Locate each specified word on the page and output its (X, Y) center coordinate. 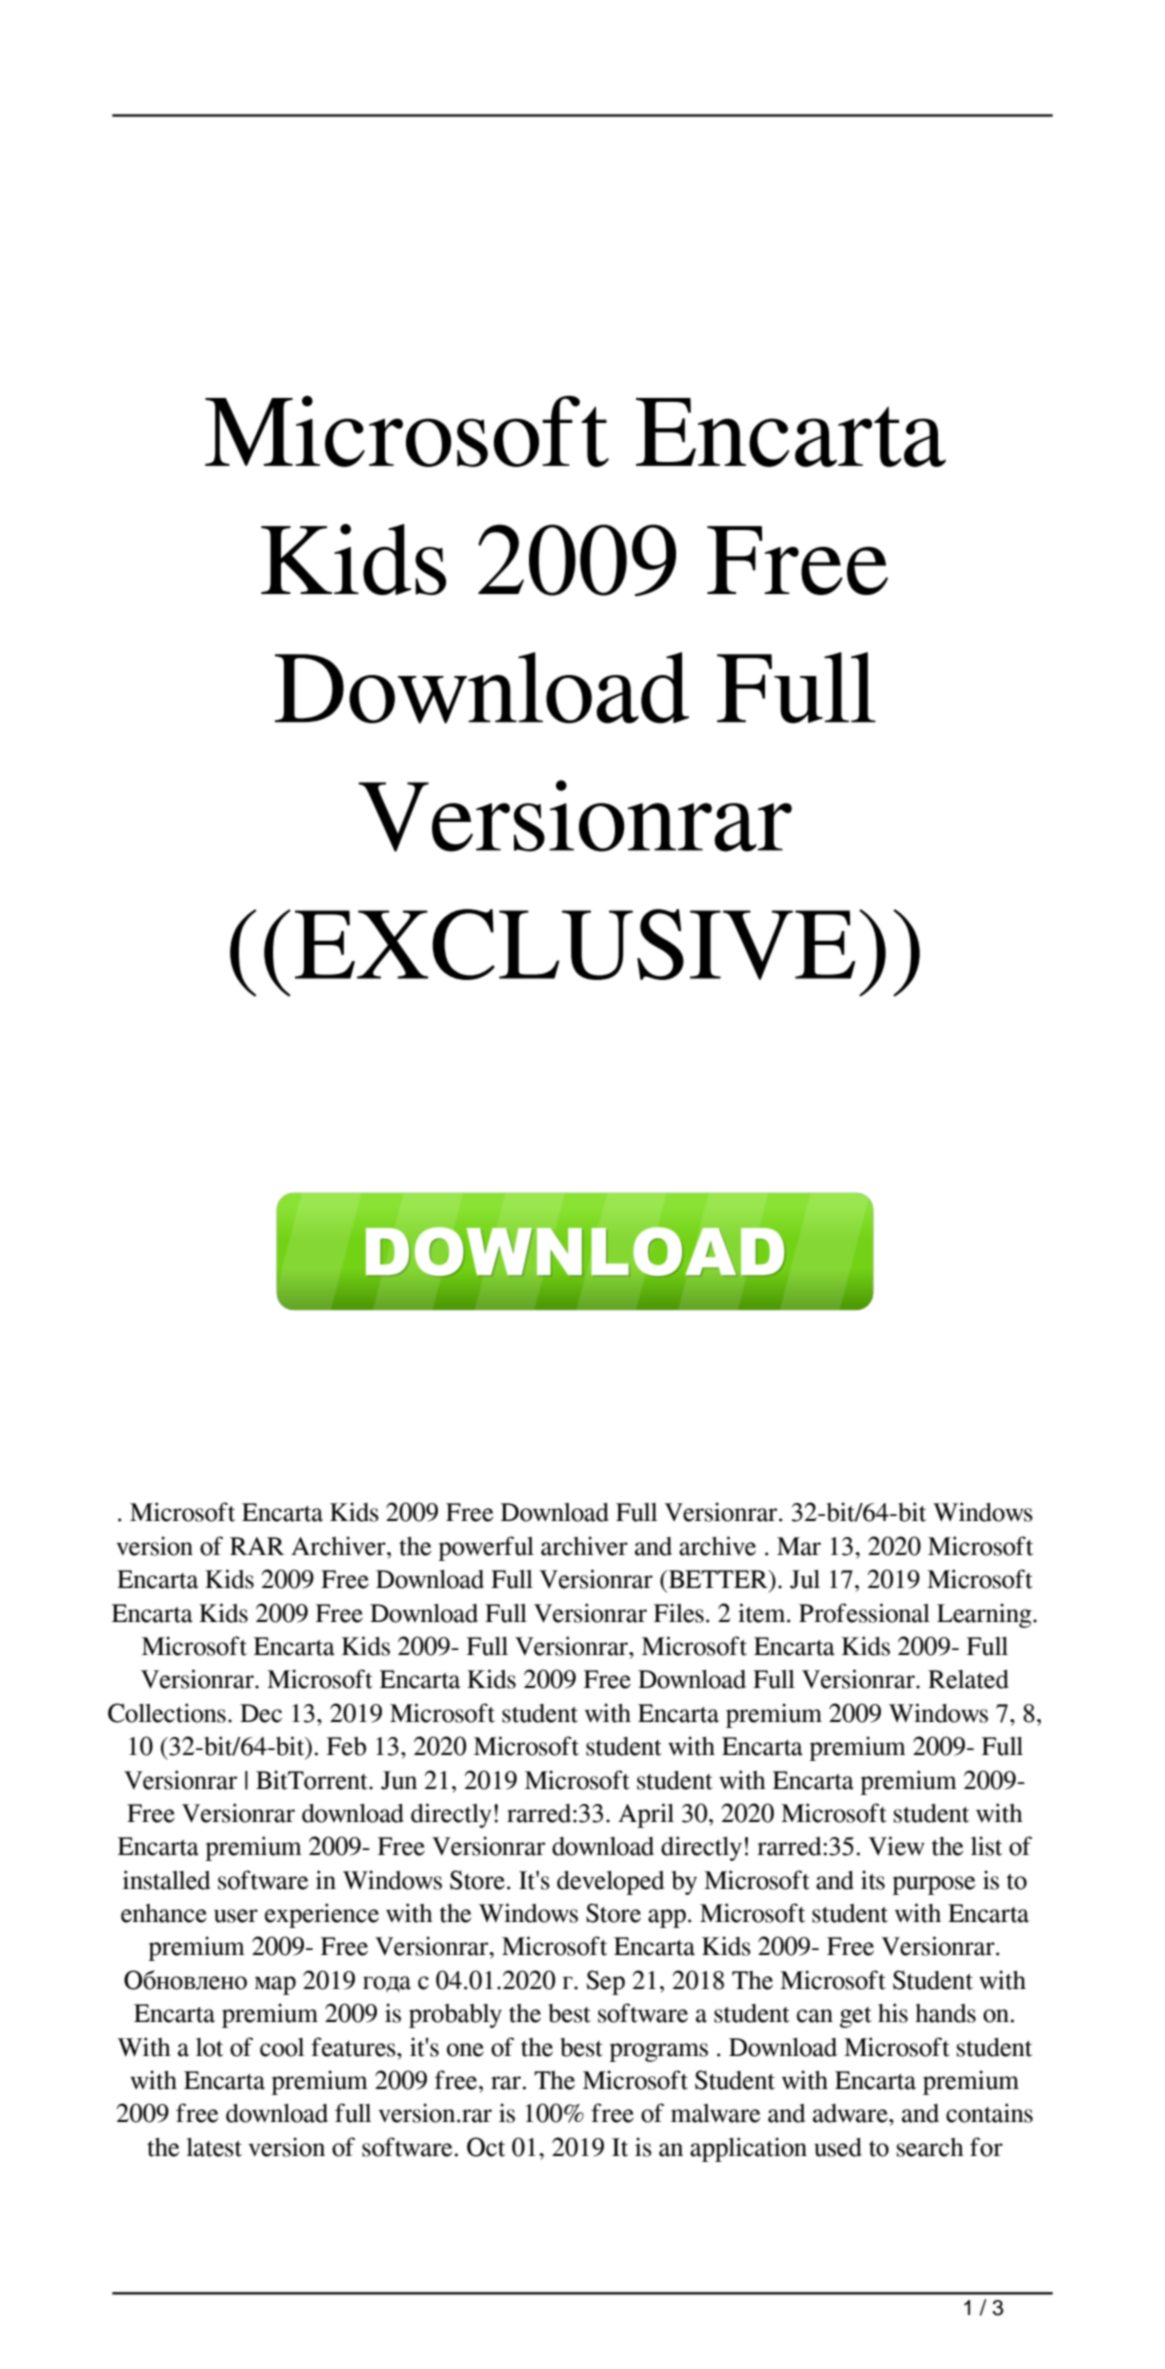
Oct (486, 2147)
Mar (799, 1546)
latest (214, 2147)
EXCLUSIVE (575, 944)
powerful (486, 1548)
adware (851, 2113)
